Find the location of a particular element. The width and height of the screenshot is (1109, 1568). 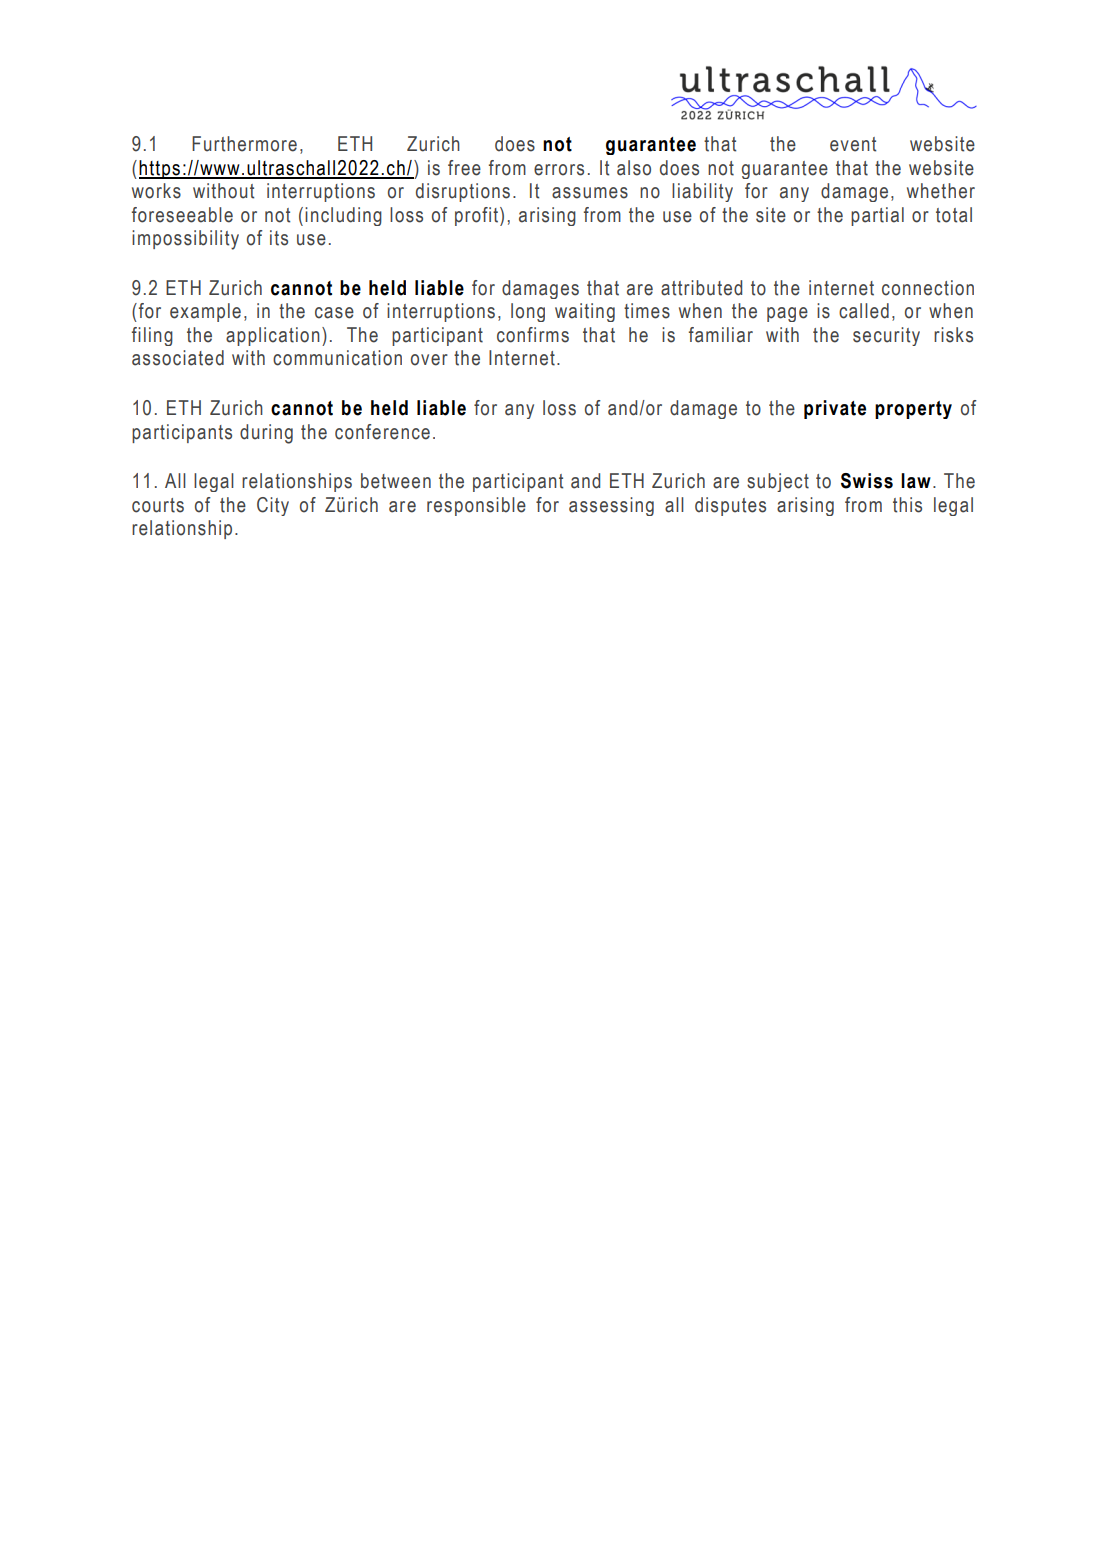

connection is located at coordinates (928, 288).
